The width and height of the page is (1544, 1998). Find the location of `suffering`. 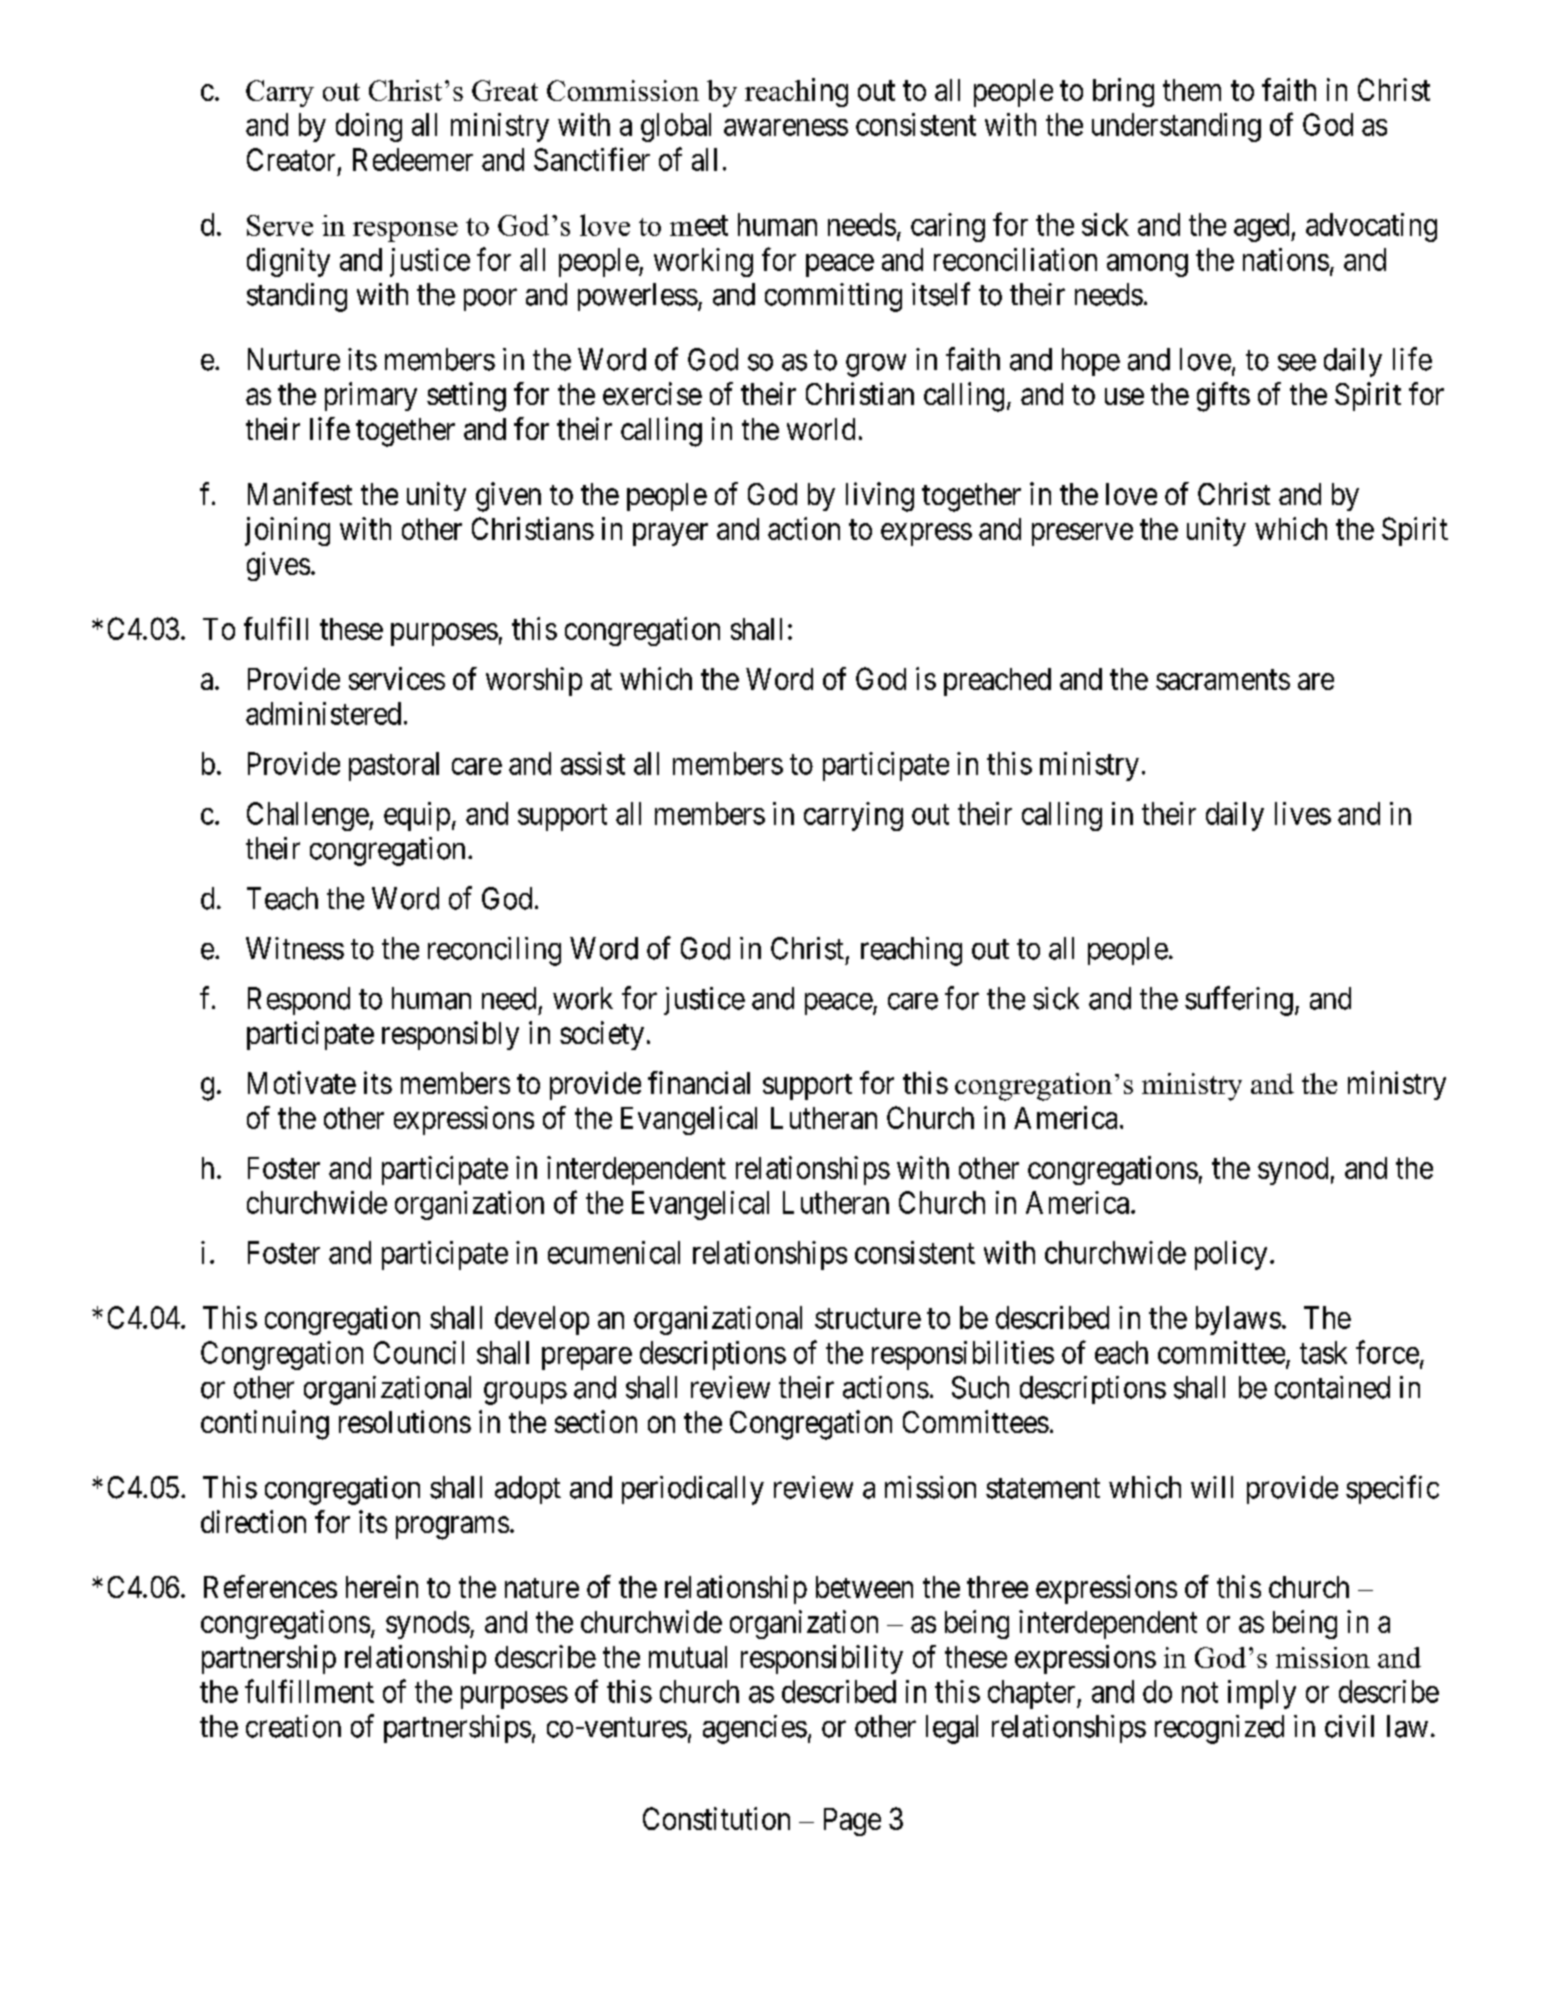

suffering is located at coordinates (1239, 1001).
